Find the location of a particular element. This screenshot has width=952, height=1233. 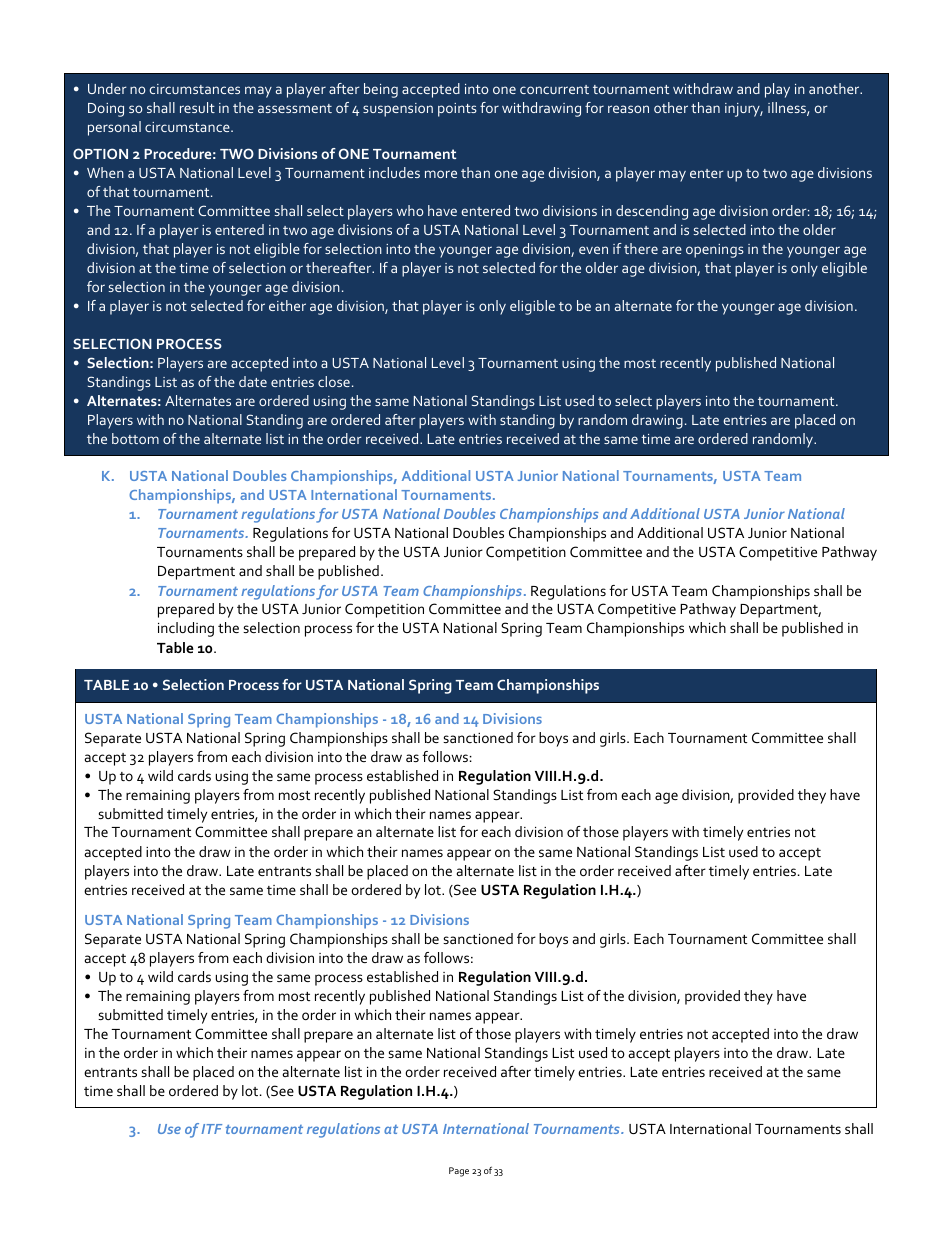

date is located at coordinates (253, 381).
